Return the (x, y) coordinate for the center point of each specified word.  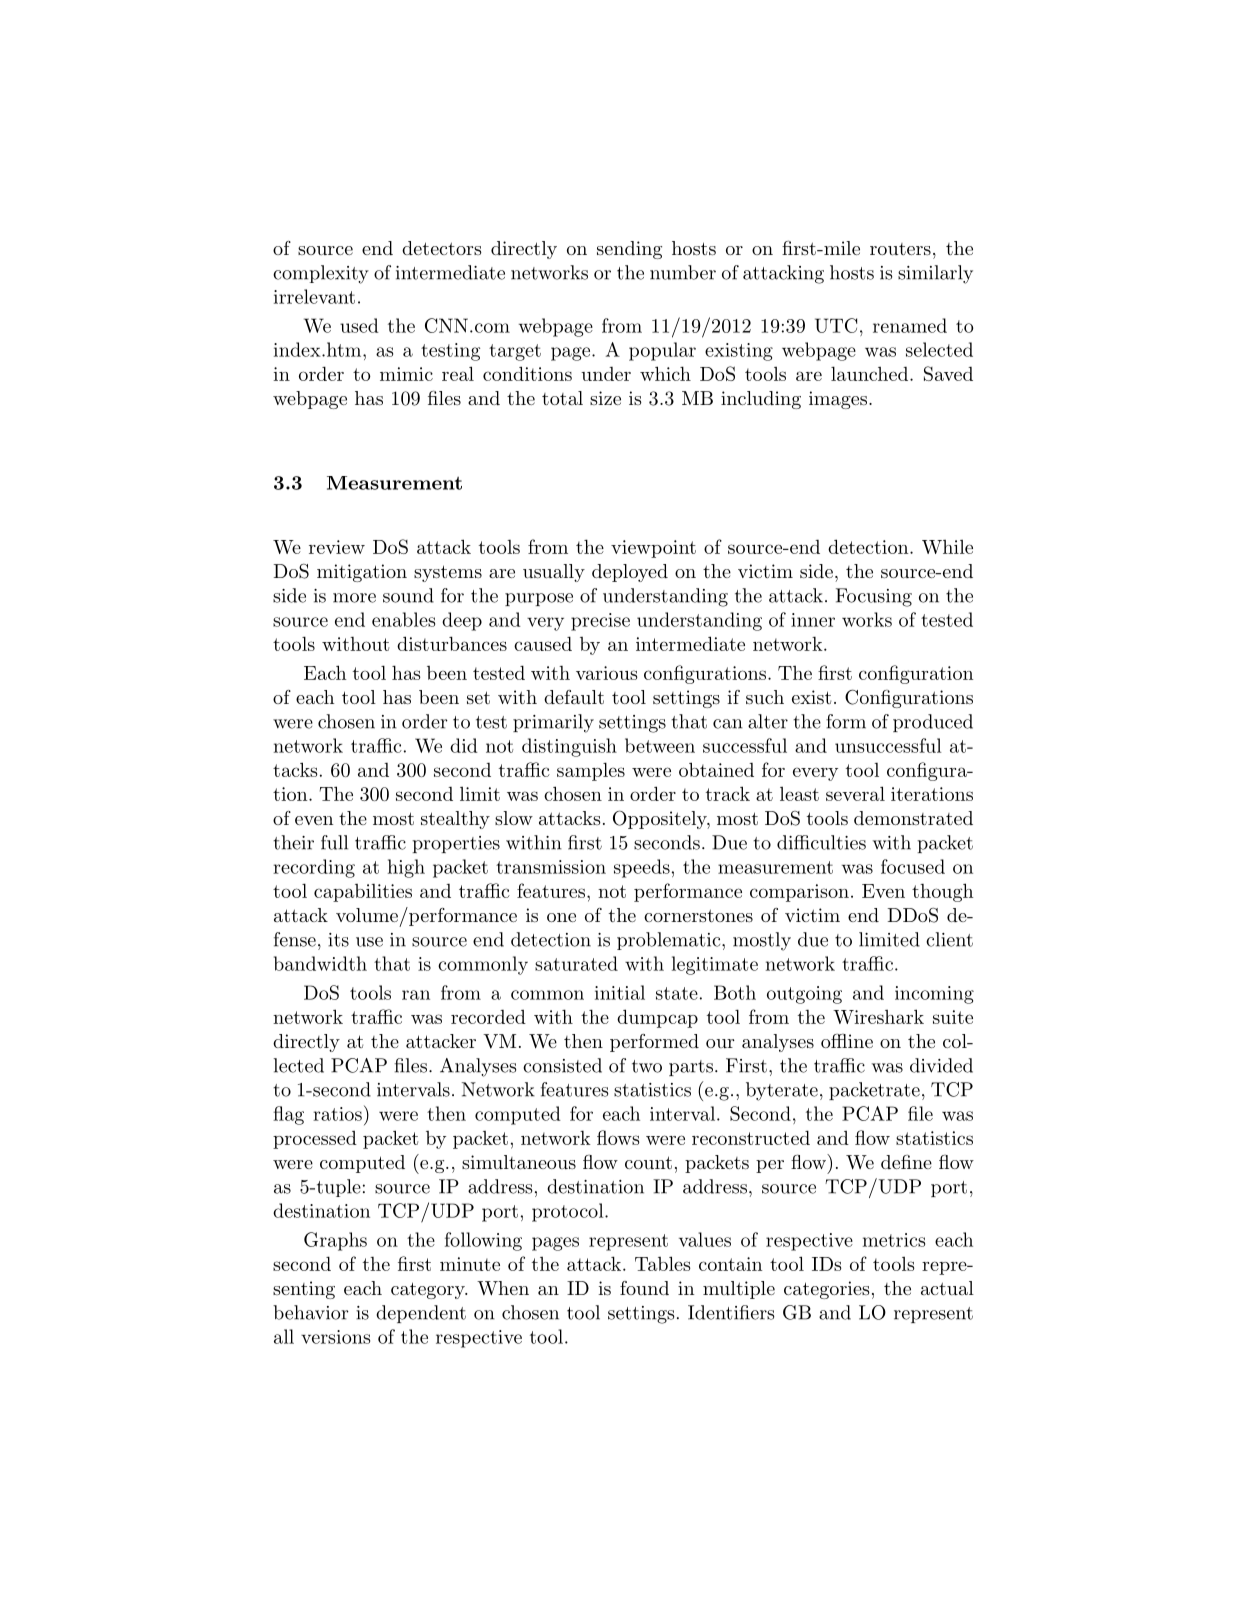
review (337, 547)
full (334, 842)
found (644, 1288)
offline (847, 1041)
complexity (321, 274)
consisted (562, 1065)
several (855, 793)
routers (900, 249)
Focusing (874, 597)
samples (591, 771)
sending (629, 250)
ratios (337, 1114)
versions (335, 1337)
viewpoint (653, 549)
